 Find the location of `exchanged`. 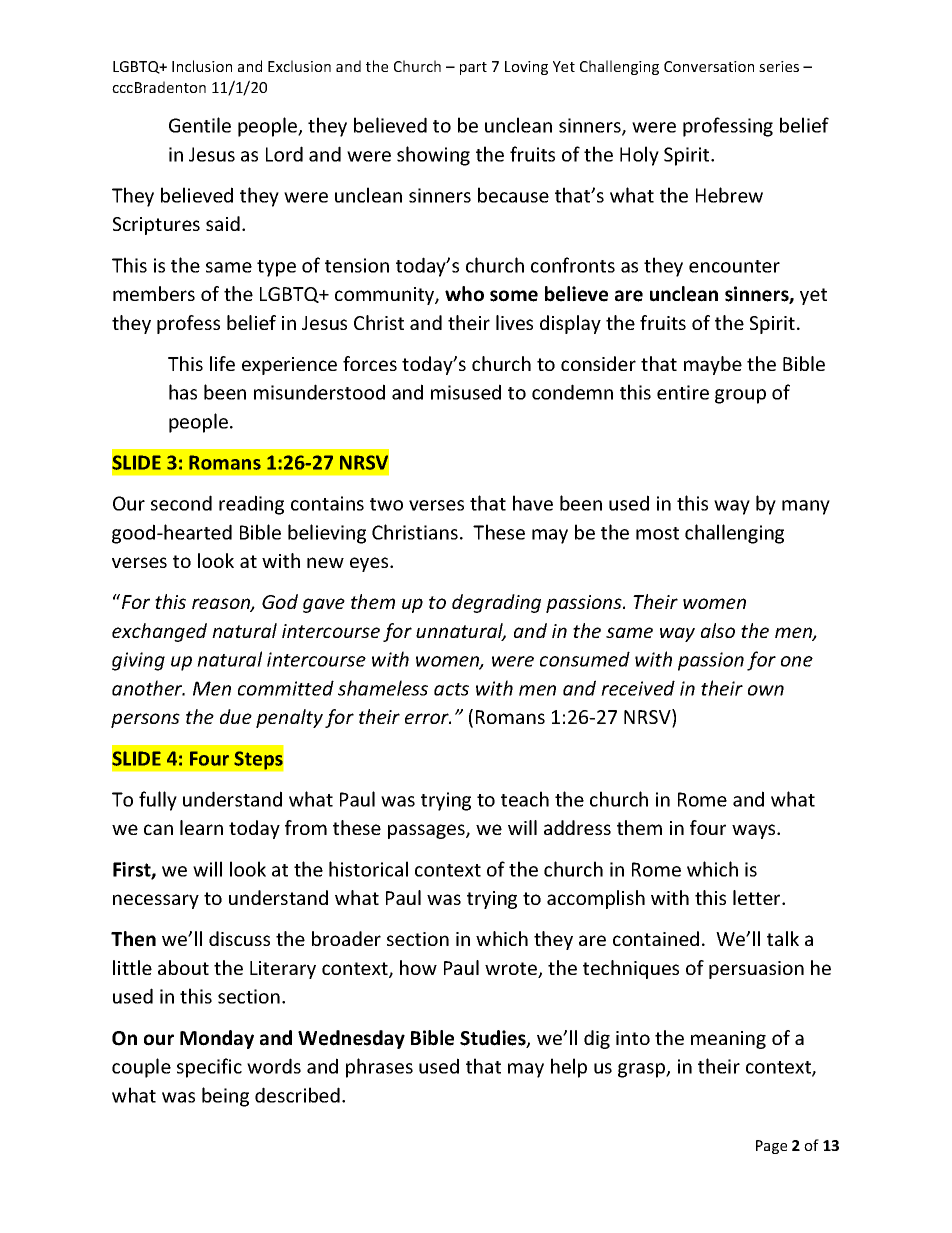

exchanged is located at coordinates (159, 632).
